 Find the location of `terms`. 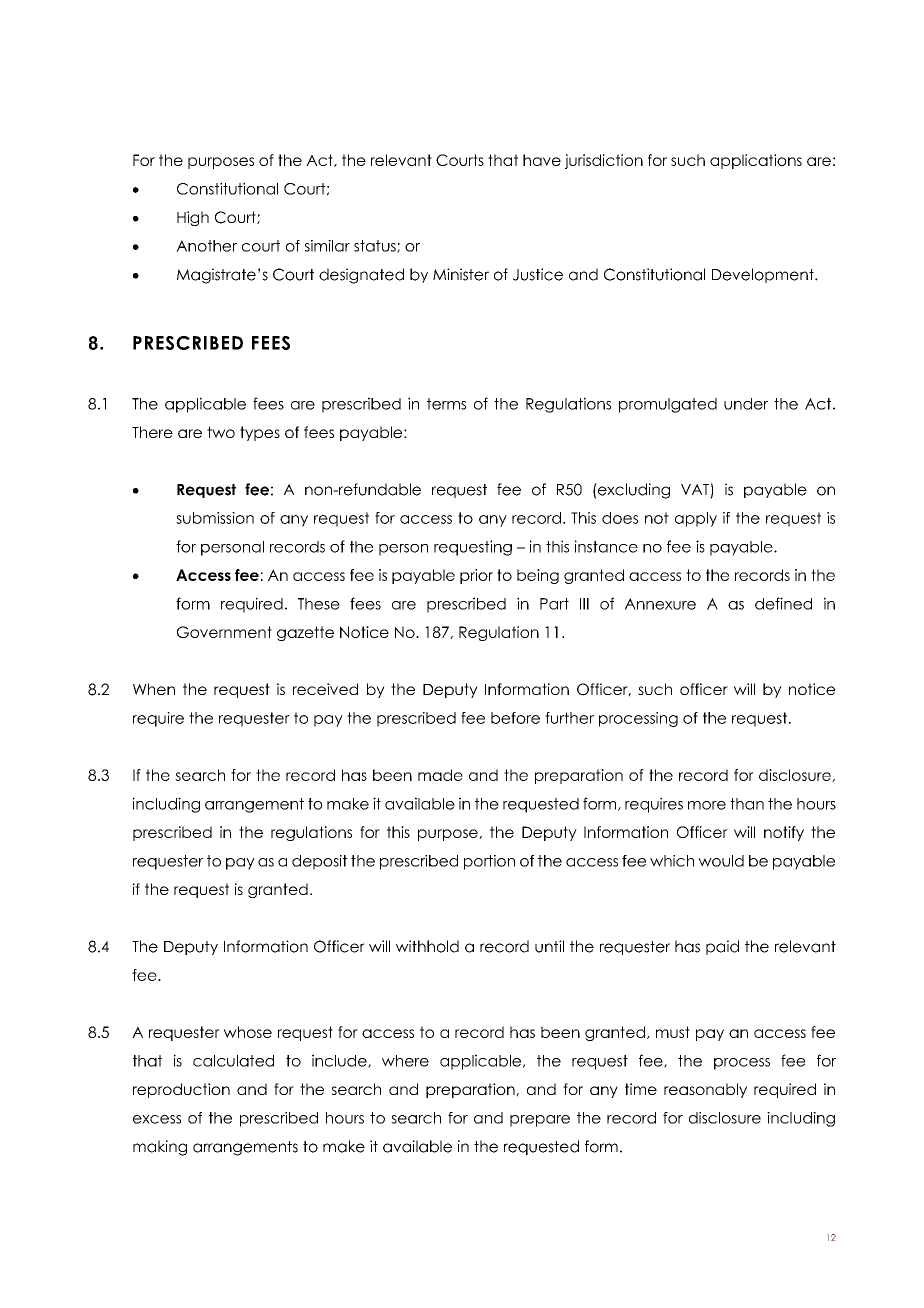

terms is located at coordinates (446, 404).
